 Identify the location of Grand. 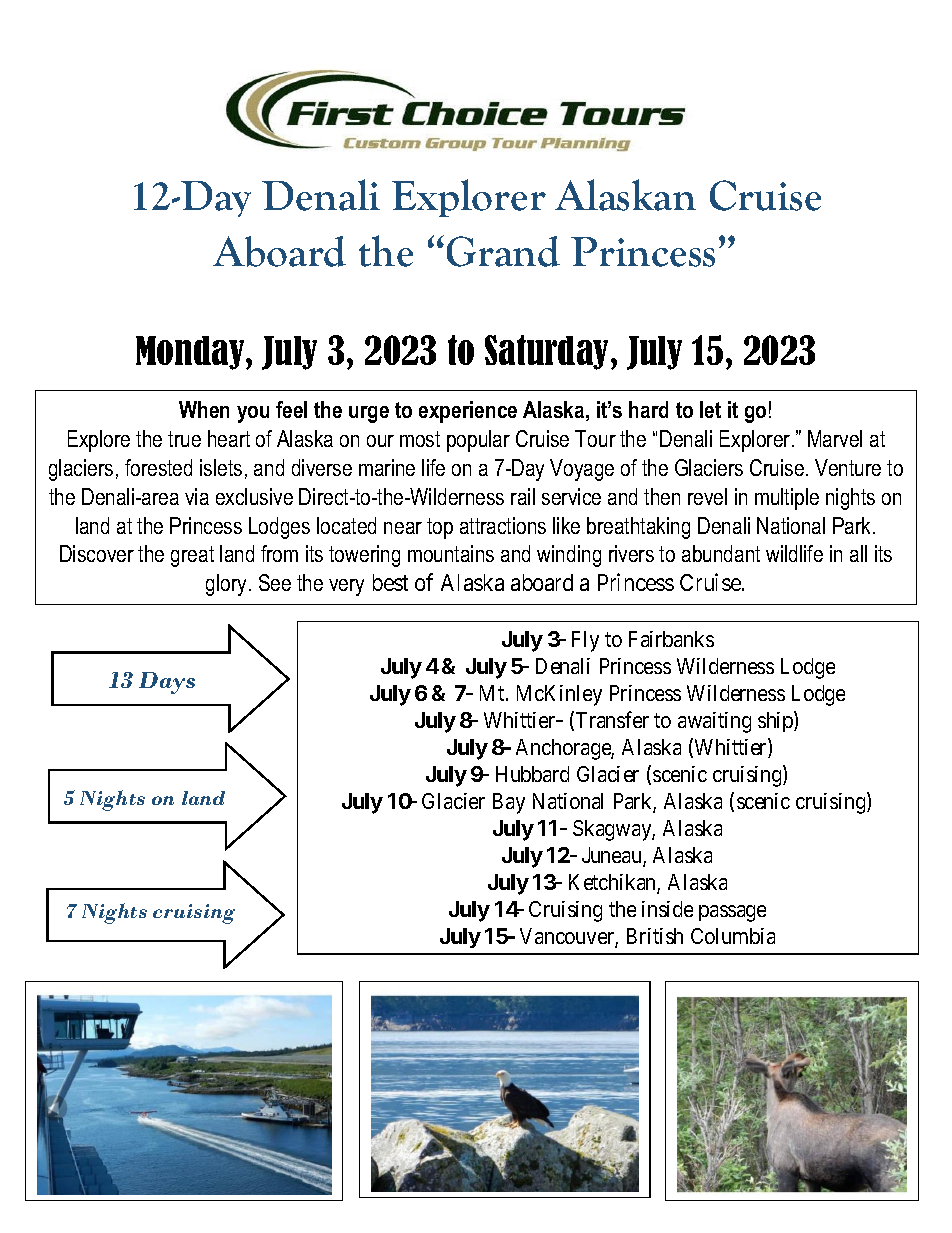
(503, 251).
